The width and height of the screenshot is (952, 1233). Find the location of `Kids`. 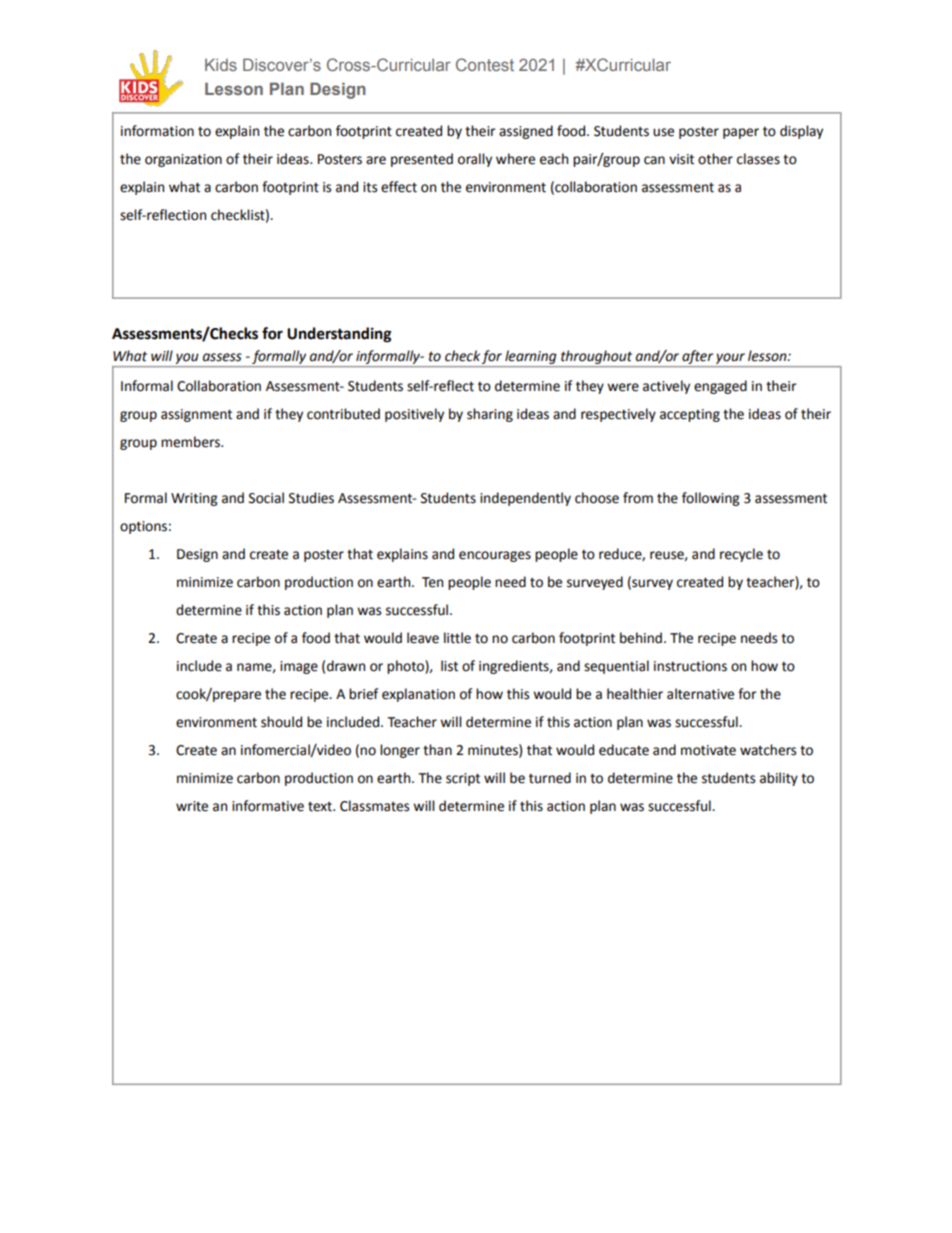

Kids is located at coordinates (221, 64).
